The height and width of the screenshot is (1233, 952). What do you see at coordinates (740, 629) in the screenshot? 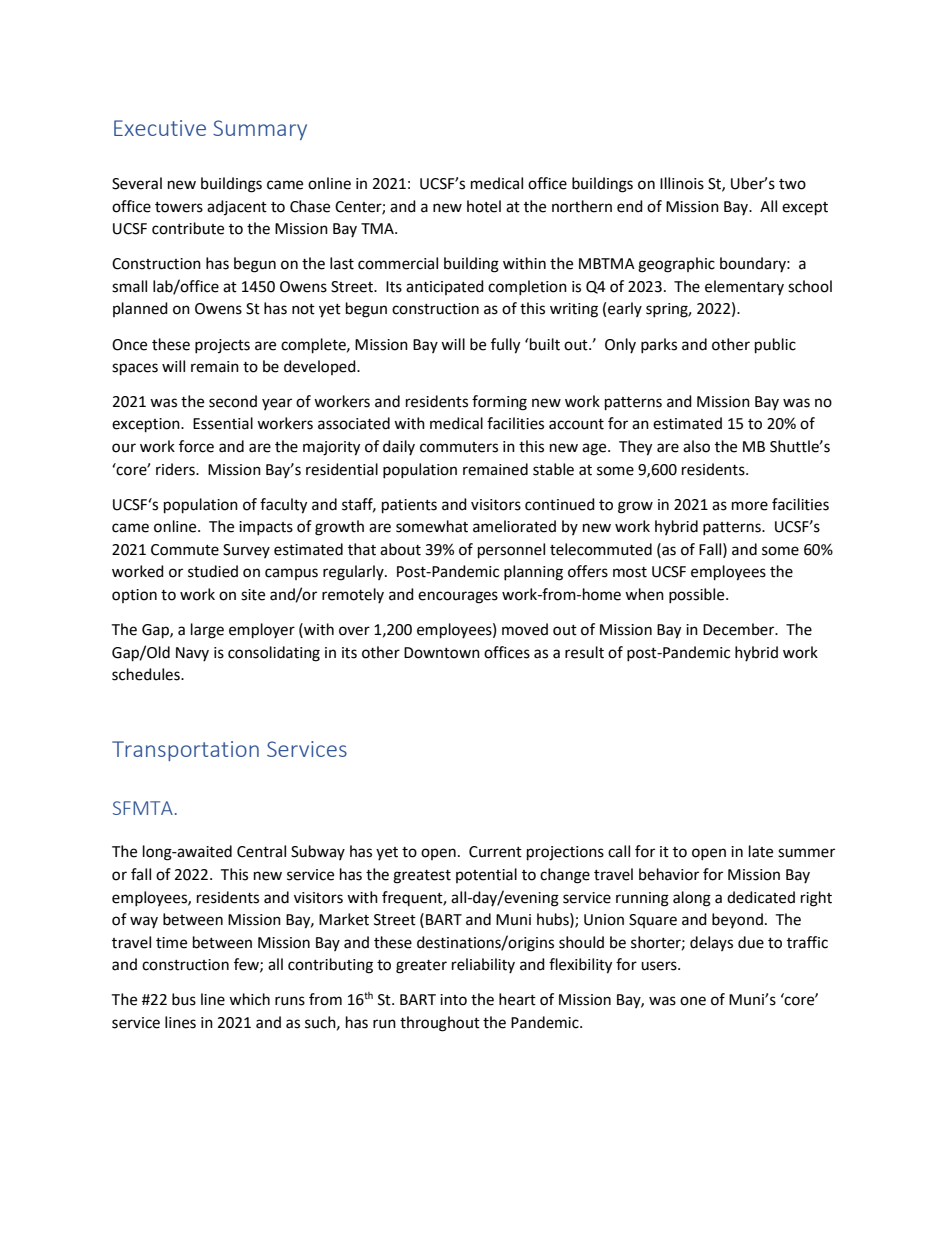
I see `December` at bounding box center [740, 629].
